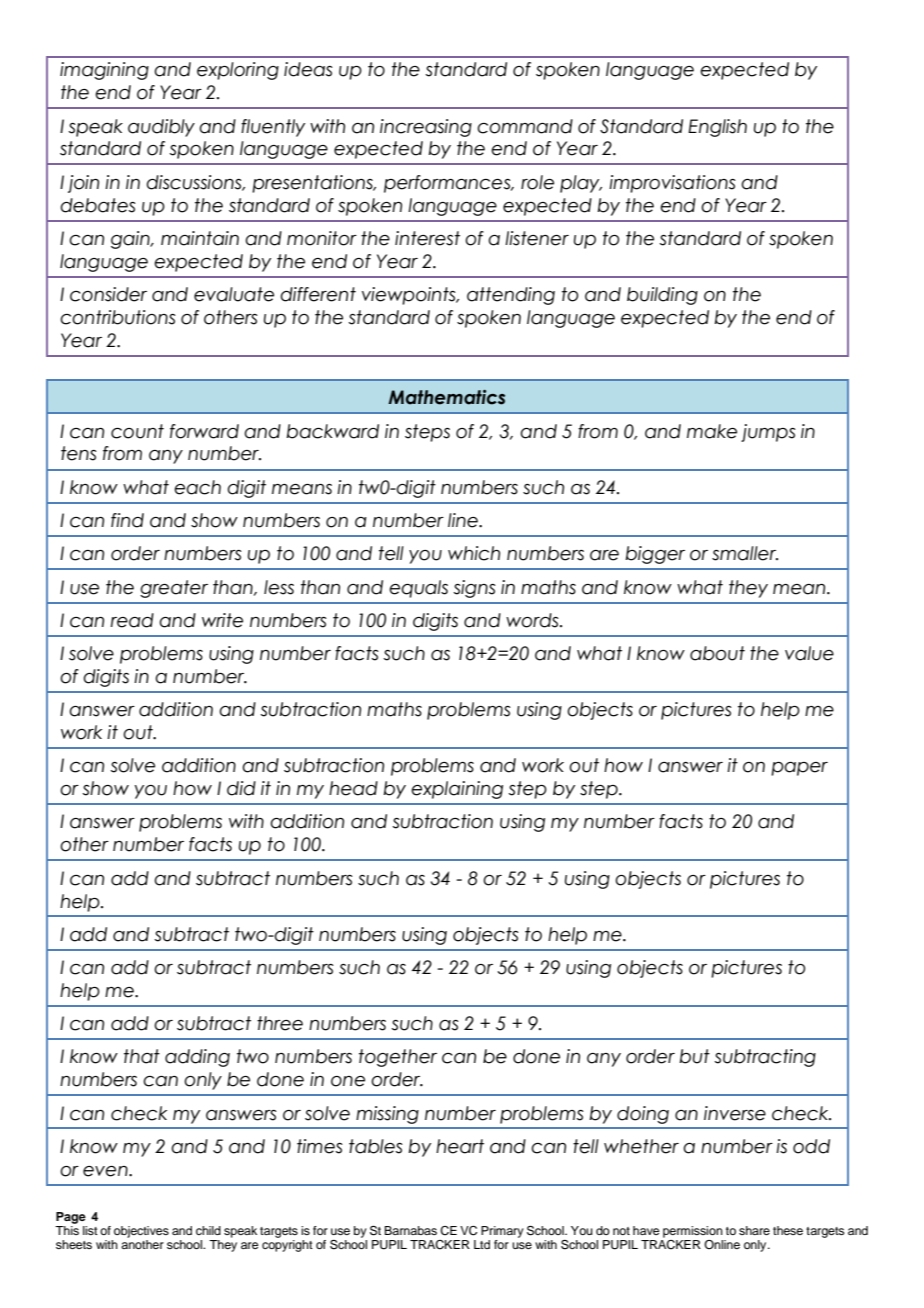 The width and height of the page is (924, 1308). Describe the element at coordinates (418, 589) in the page. I see `equals` at that location.
